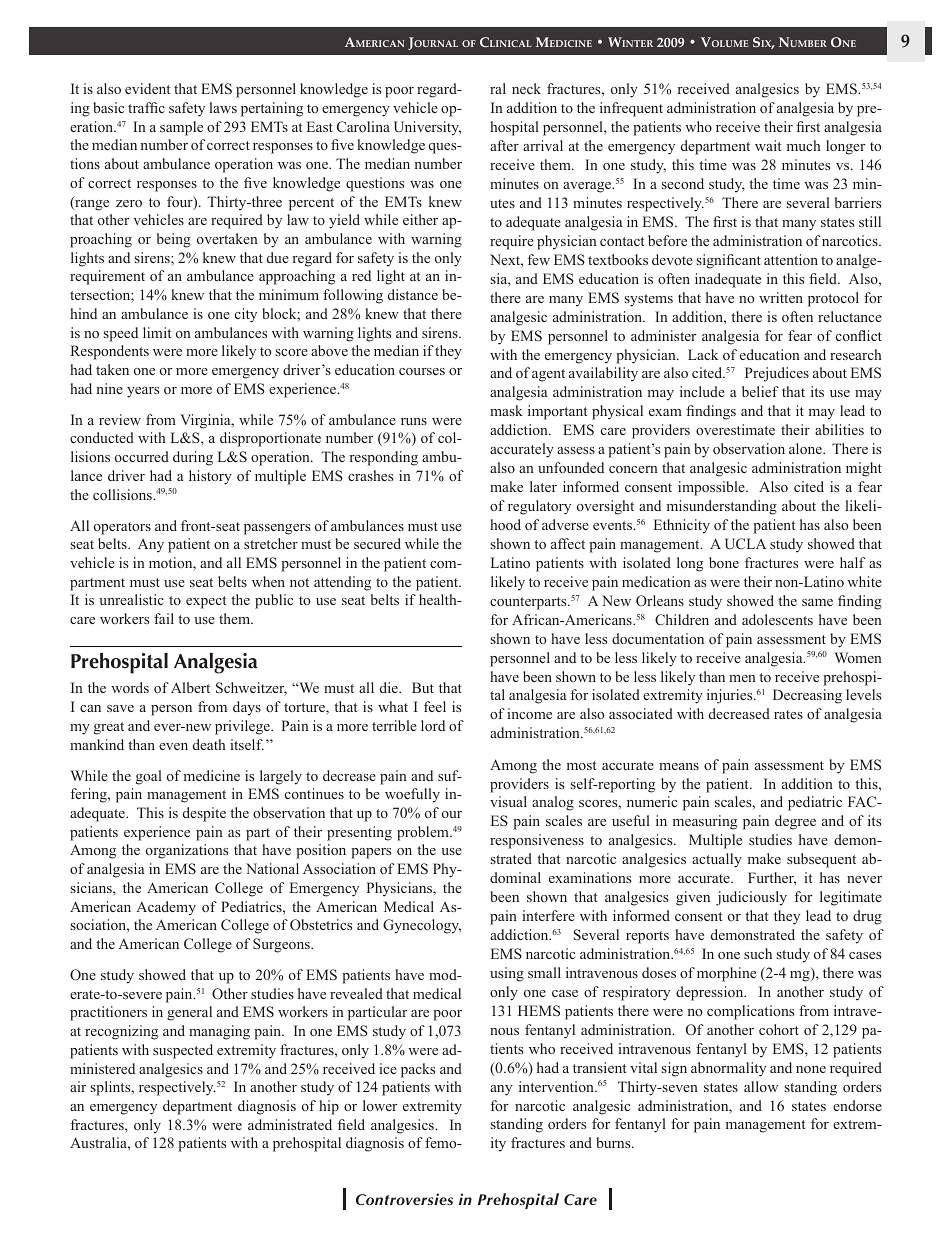  I want to click on after, so click(504, 145).
